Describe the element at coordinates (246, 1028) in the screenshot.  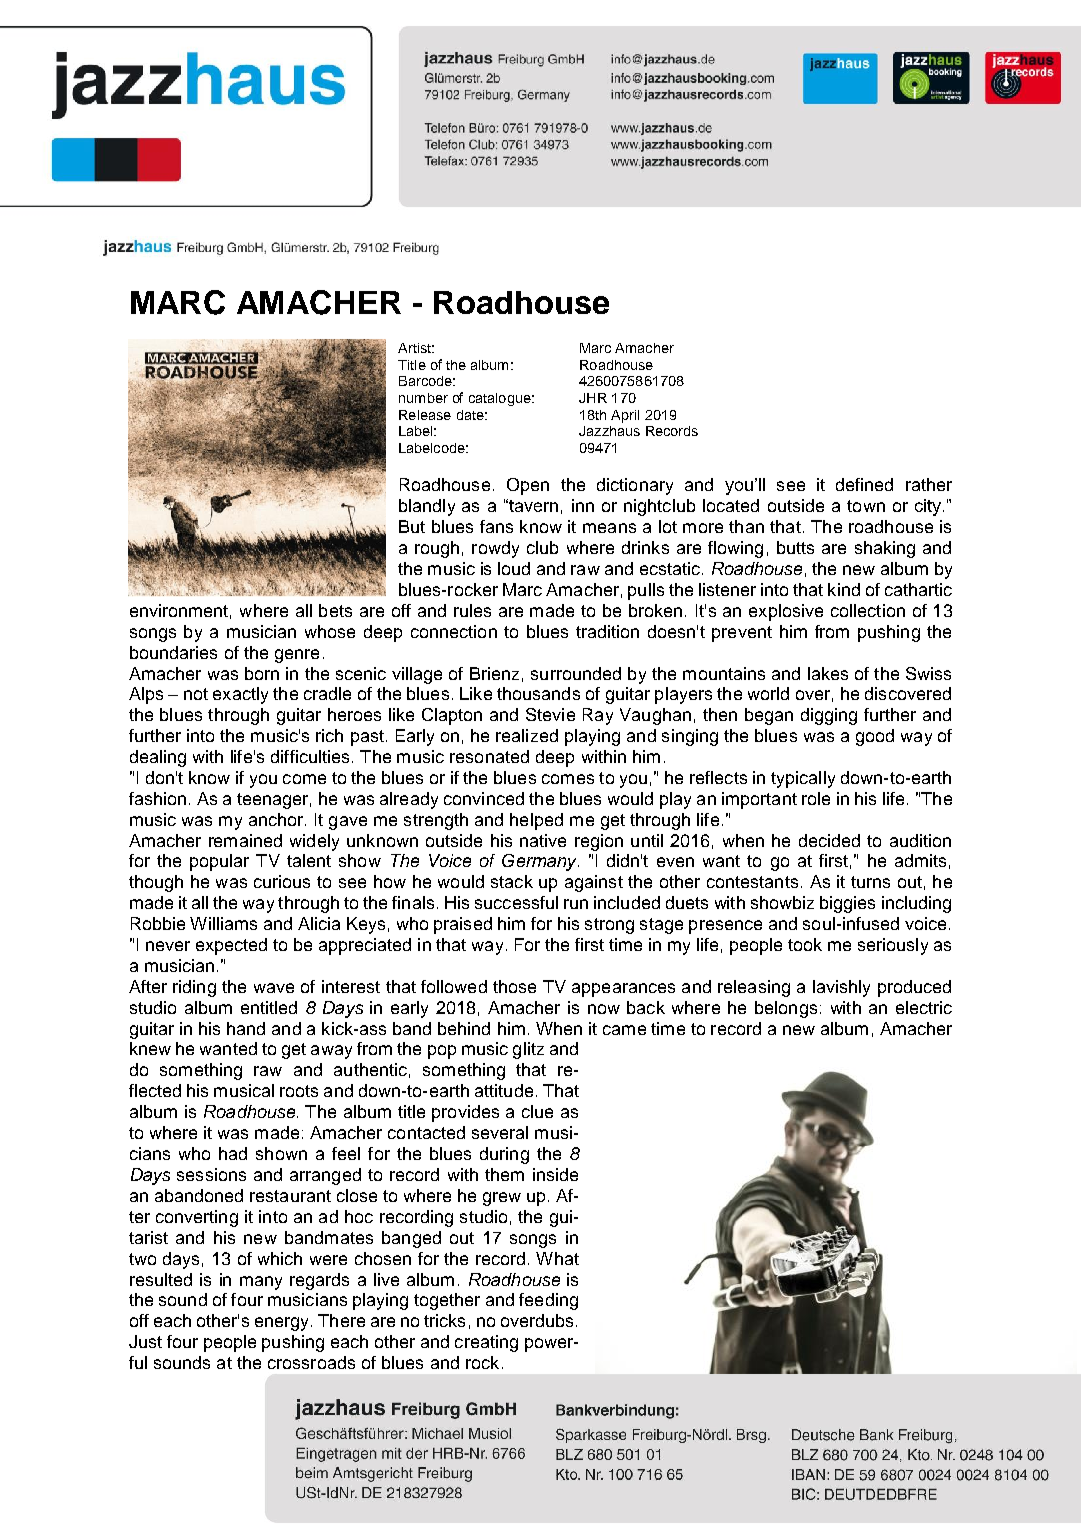
I see `hand` at that location.
